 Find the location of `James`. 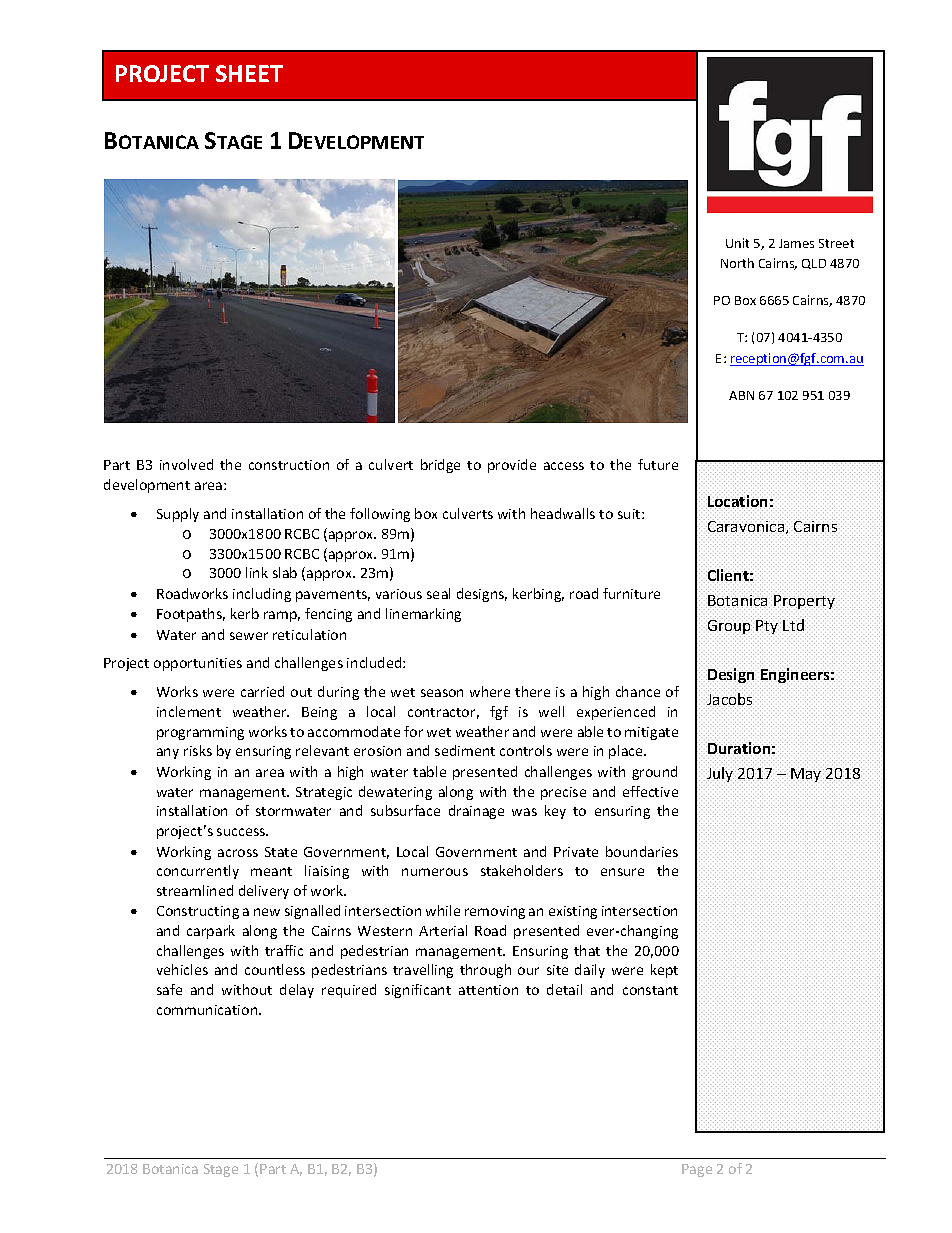

James is located at coordinates (796, 243).
